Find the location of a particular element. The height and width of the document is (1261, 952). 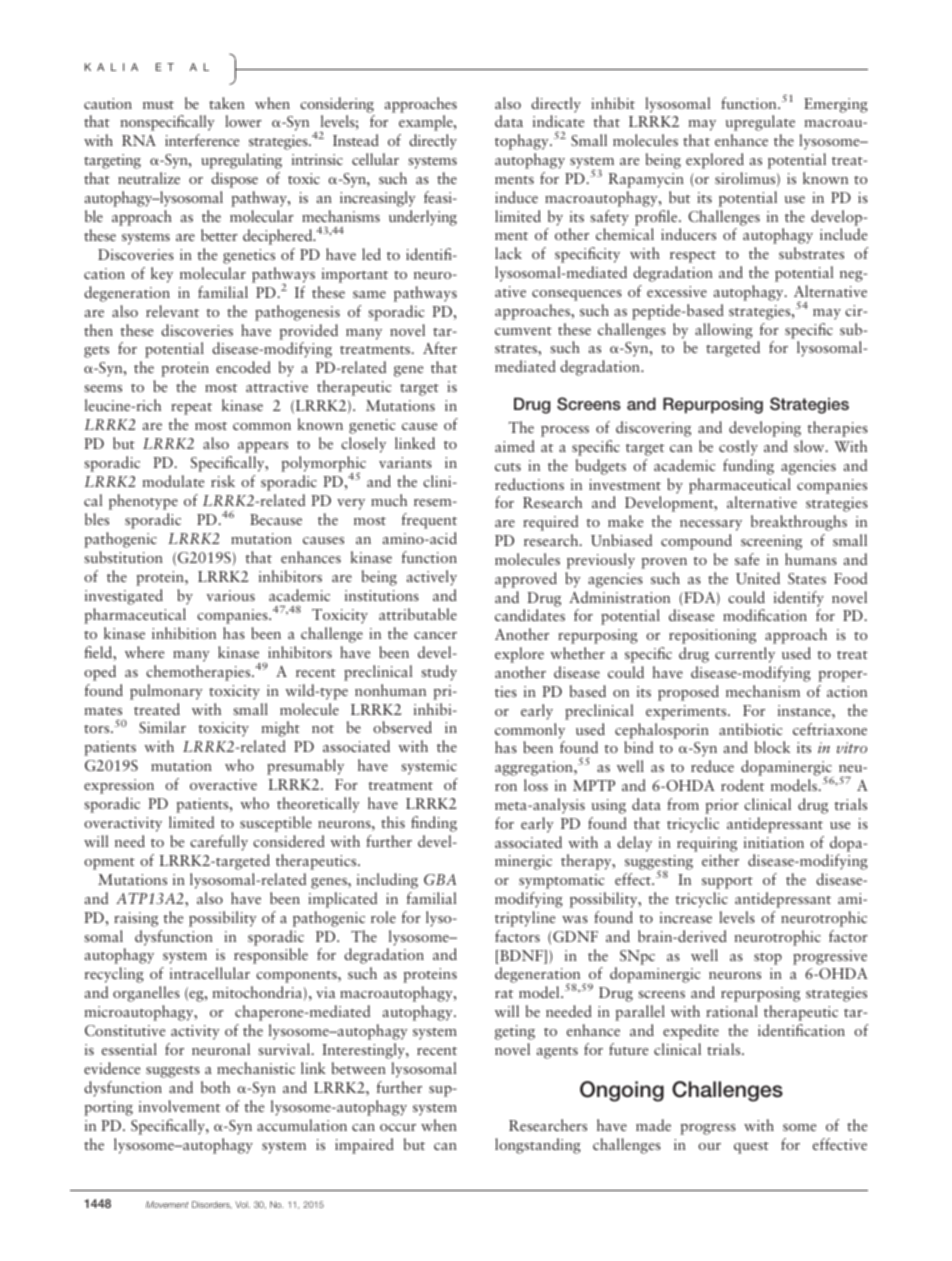

finding is located at coordinates (434, 824).
